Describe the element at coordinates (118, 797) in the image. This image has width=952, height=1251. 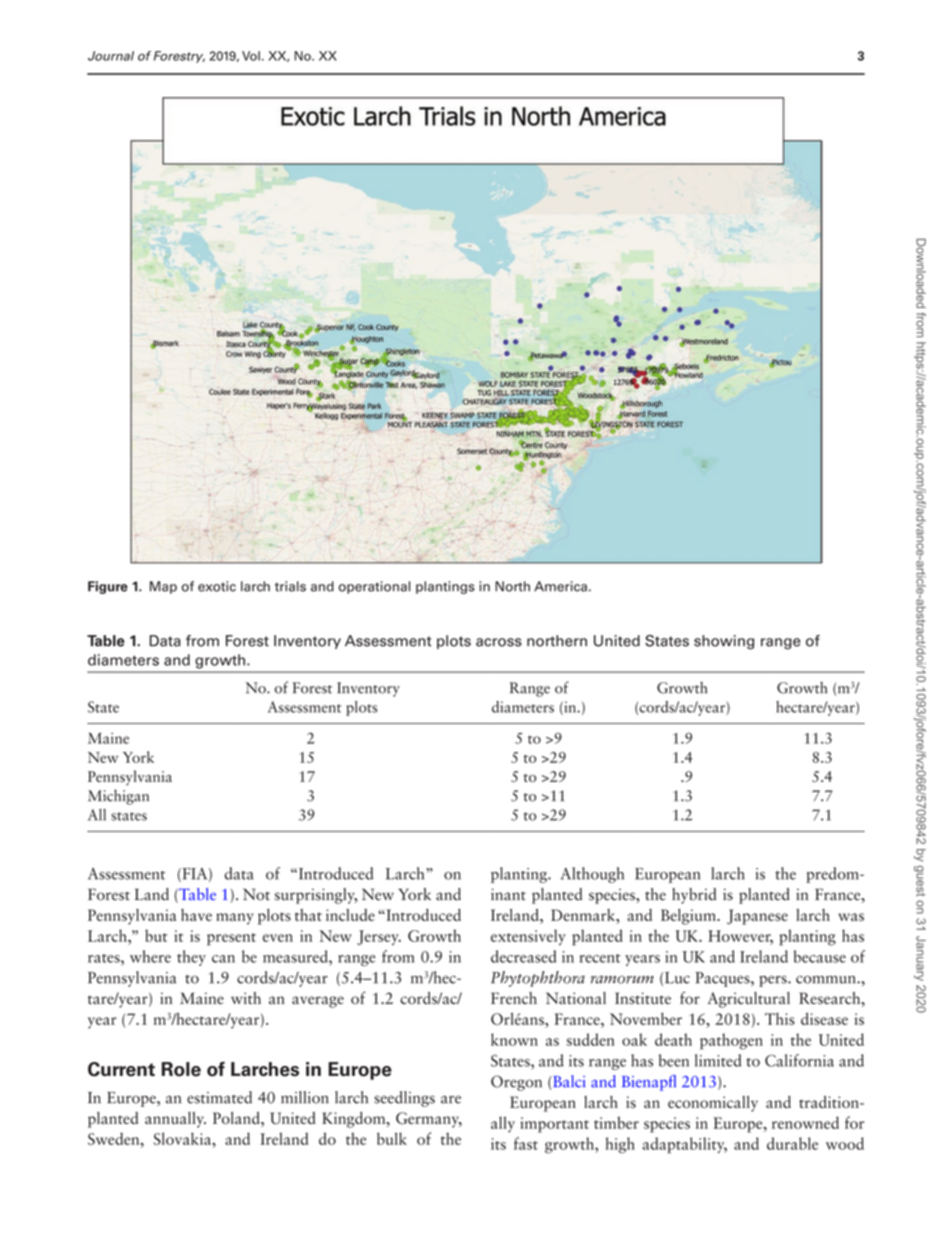
I see `Michigan` at that location.
